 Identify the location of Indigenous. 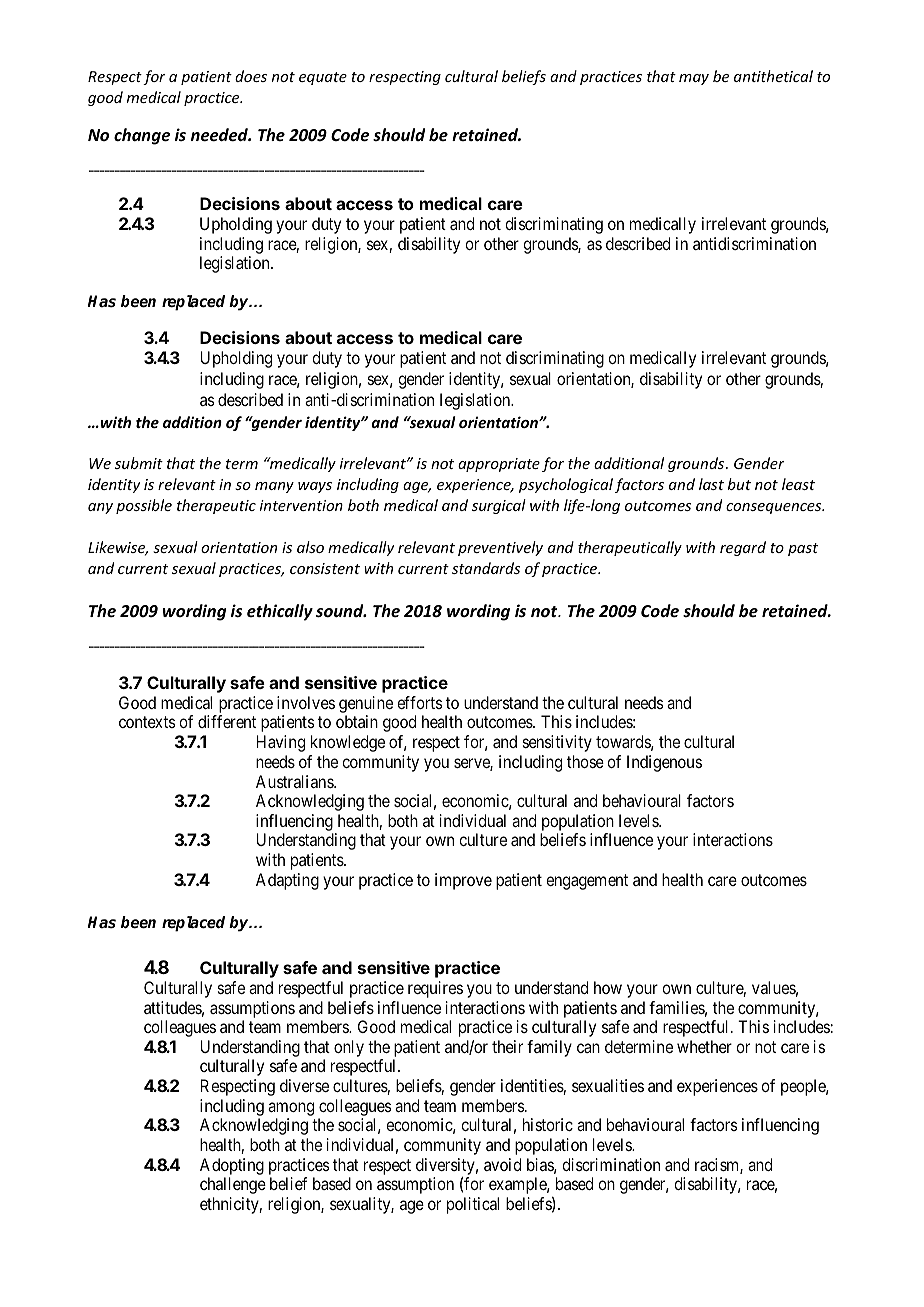
(664, 763).
